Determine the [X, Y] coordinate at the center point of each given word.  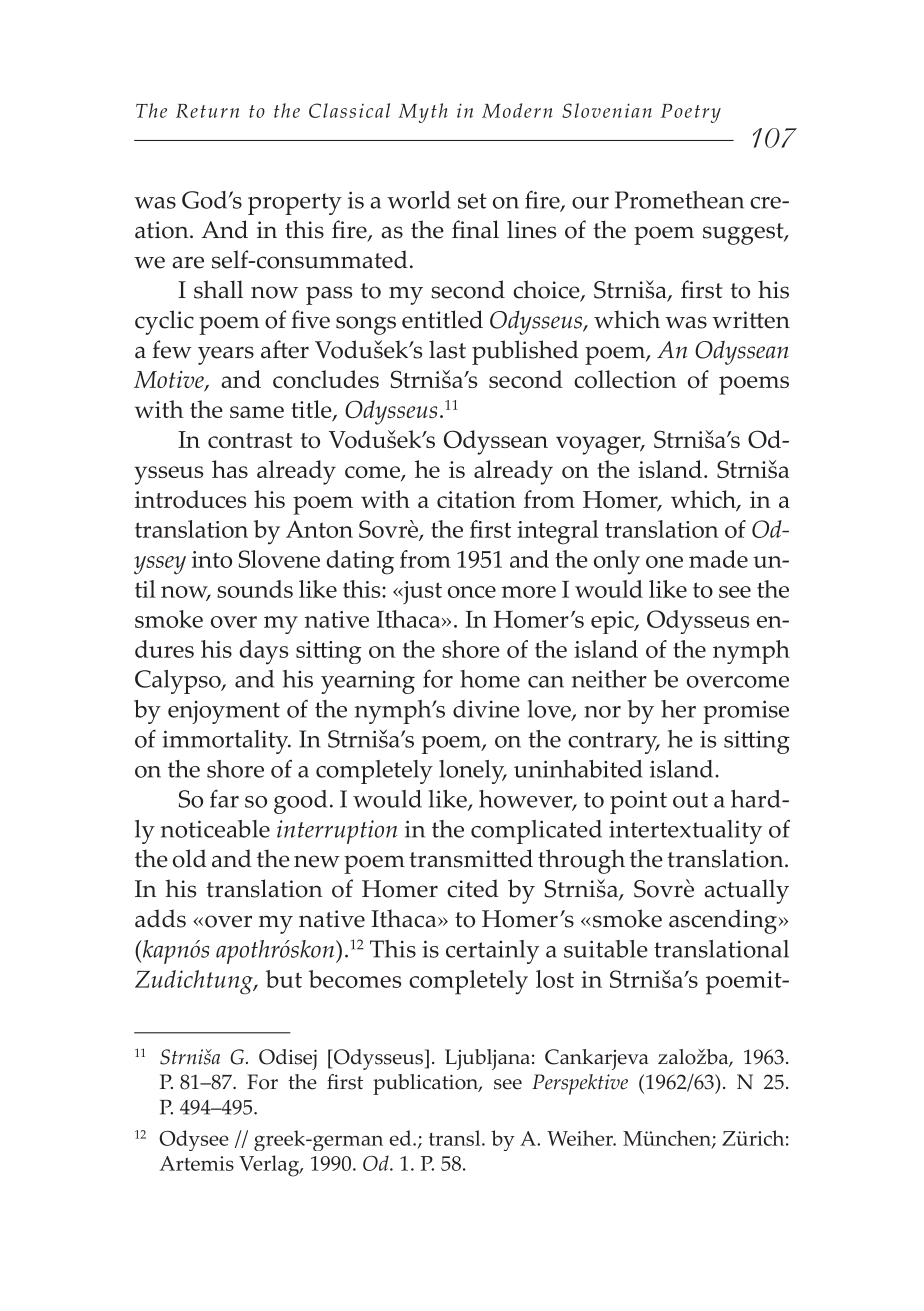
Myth [423, 113]
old [190, 858]
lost [555, 979]
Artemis [196, 1163]
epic [613, 622]
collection [625, 379]
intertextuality [685, 832]
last [447, 349]
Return [207, 111]
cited [473, 888]
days [263, 652]
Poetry [691, 113]
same [257, 412]
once [472, 592]
